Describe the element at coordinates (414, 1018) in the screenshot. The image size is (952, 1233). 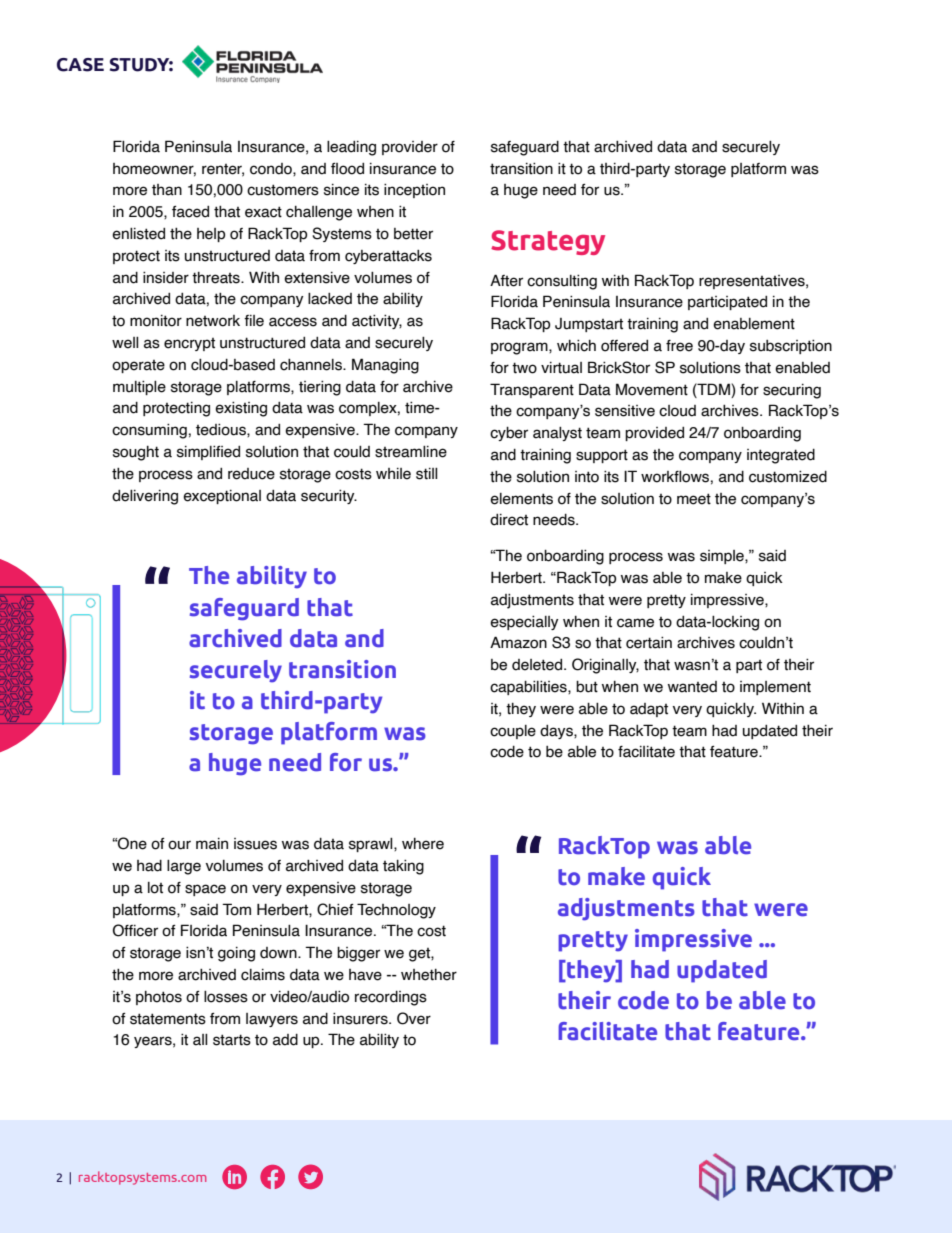
I see `Over` at that location.
